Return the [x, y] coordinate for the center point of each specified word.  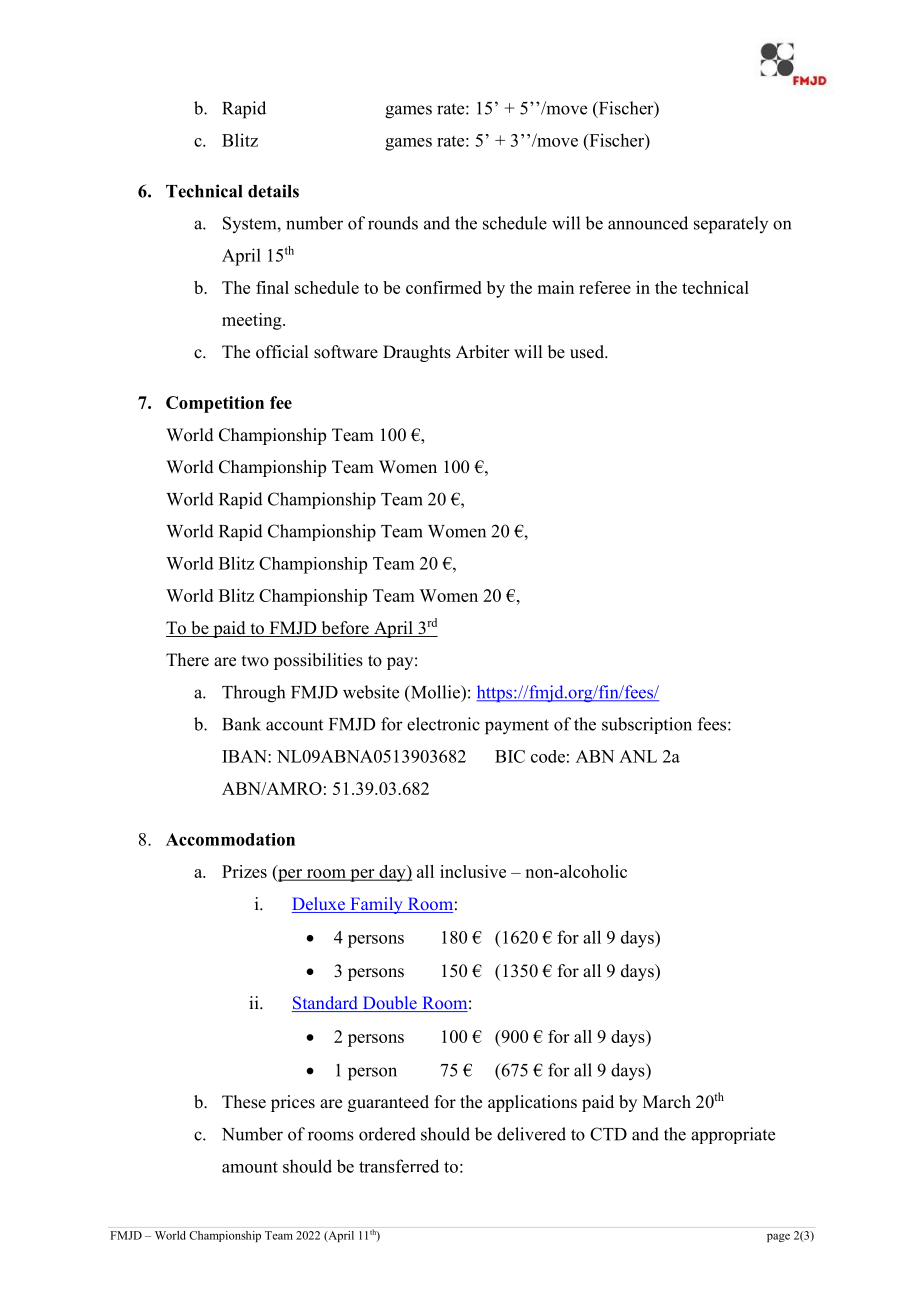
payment [517, 727]
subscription [647, 725]
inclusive [473, 871]
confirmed [444, 287]
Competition [215, 404]
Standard [326, 1004]
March [667, 1102]
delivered [531, 1134]
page [778, 1237]
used [588, 352]
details [273, 191]
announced [648, 223]
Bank [241, 724]
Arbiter [483, 352]
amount [250, 1167]
